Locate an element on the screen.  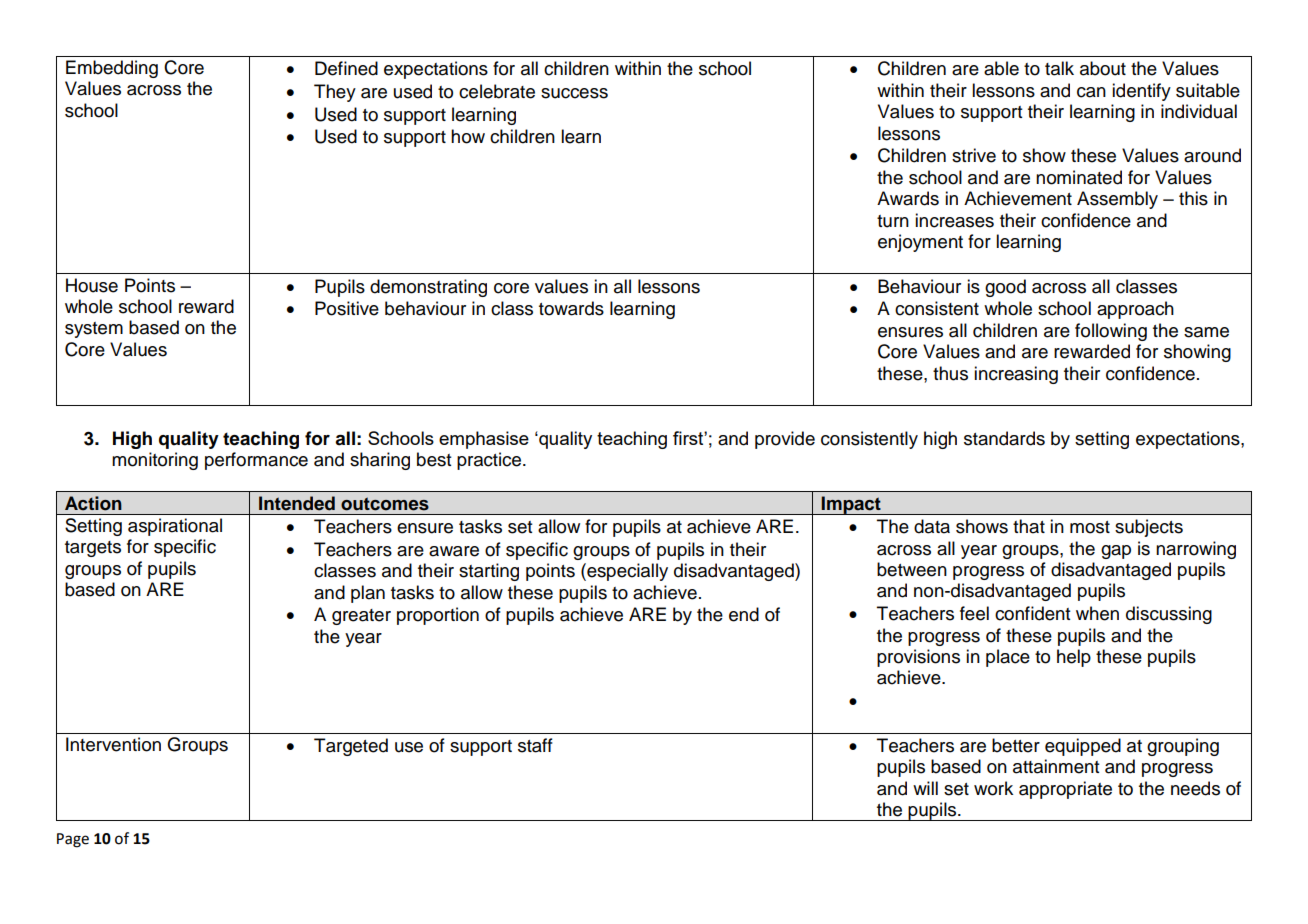
success is located at coordinates (574, 93).
